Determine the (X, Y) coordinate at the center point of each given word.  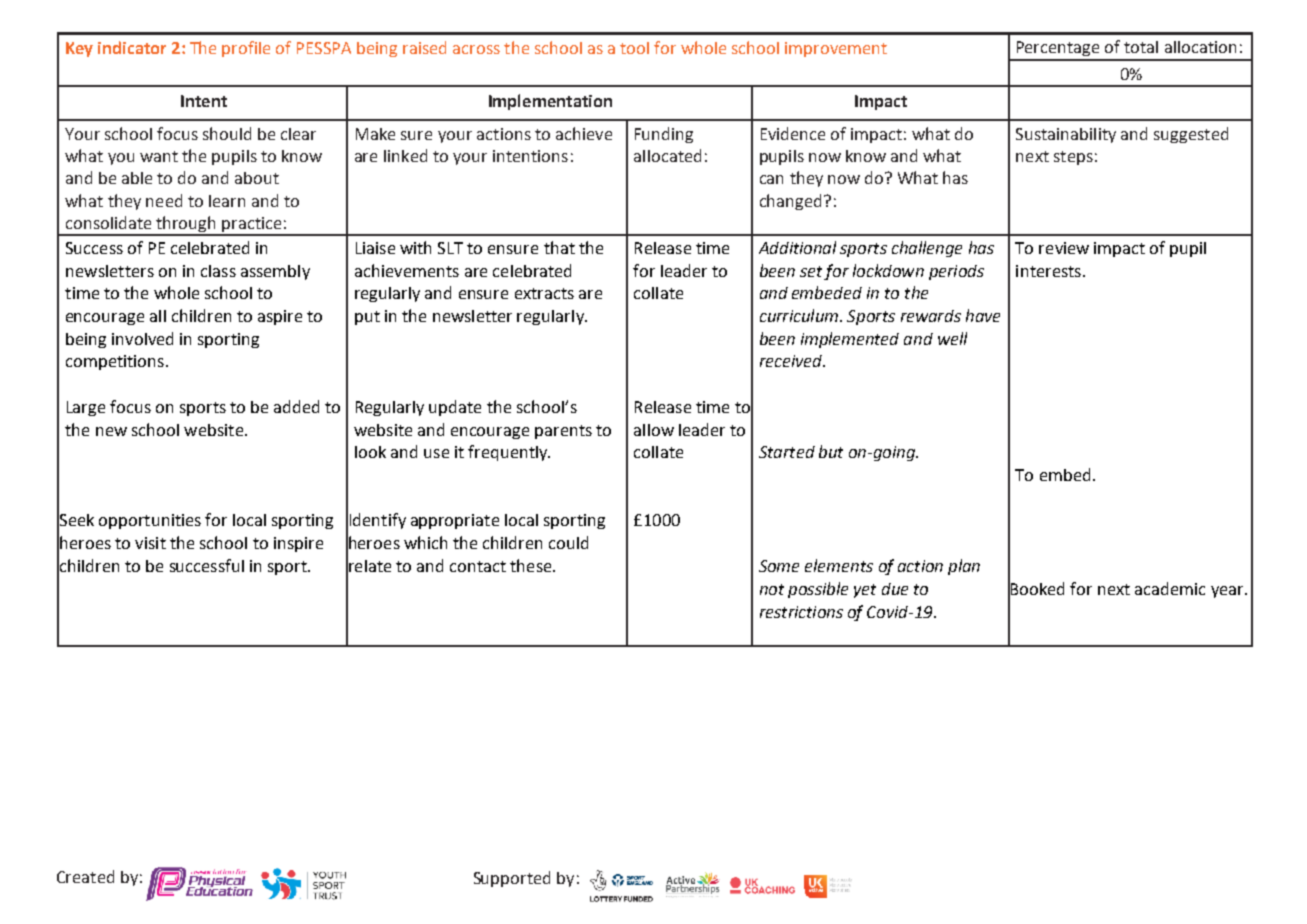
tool (634, 48)
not (772, 589)
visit (150, 543)
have (983, 315)
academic (1170, 588)
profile (246, 49)
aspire (280, 317)
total (1141, 47)
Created (85, 876)
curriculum (799, 315)
